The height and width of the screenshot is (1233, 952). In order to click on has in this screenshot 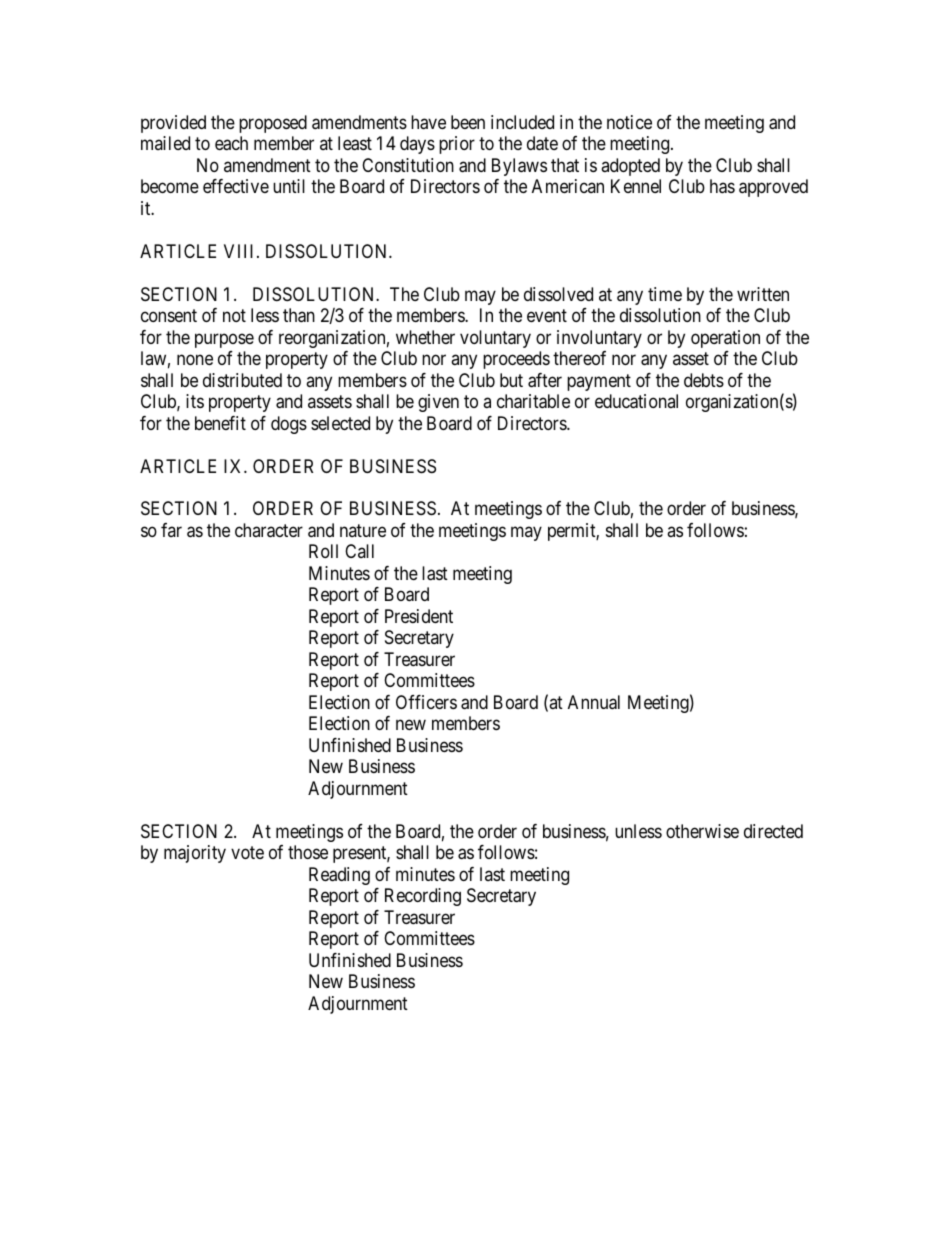, I will do `click(722, 186)`.
